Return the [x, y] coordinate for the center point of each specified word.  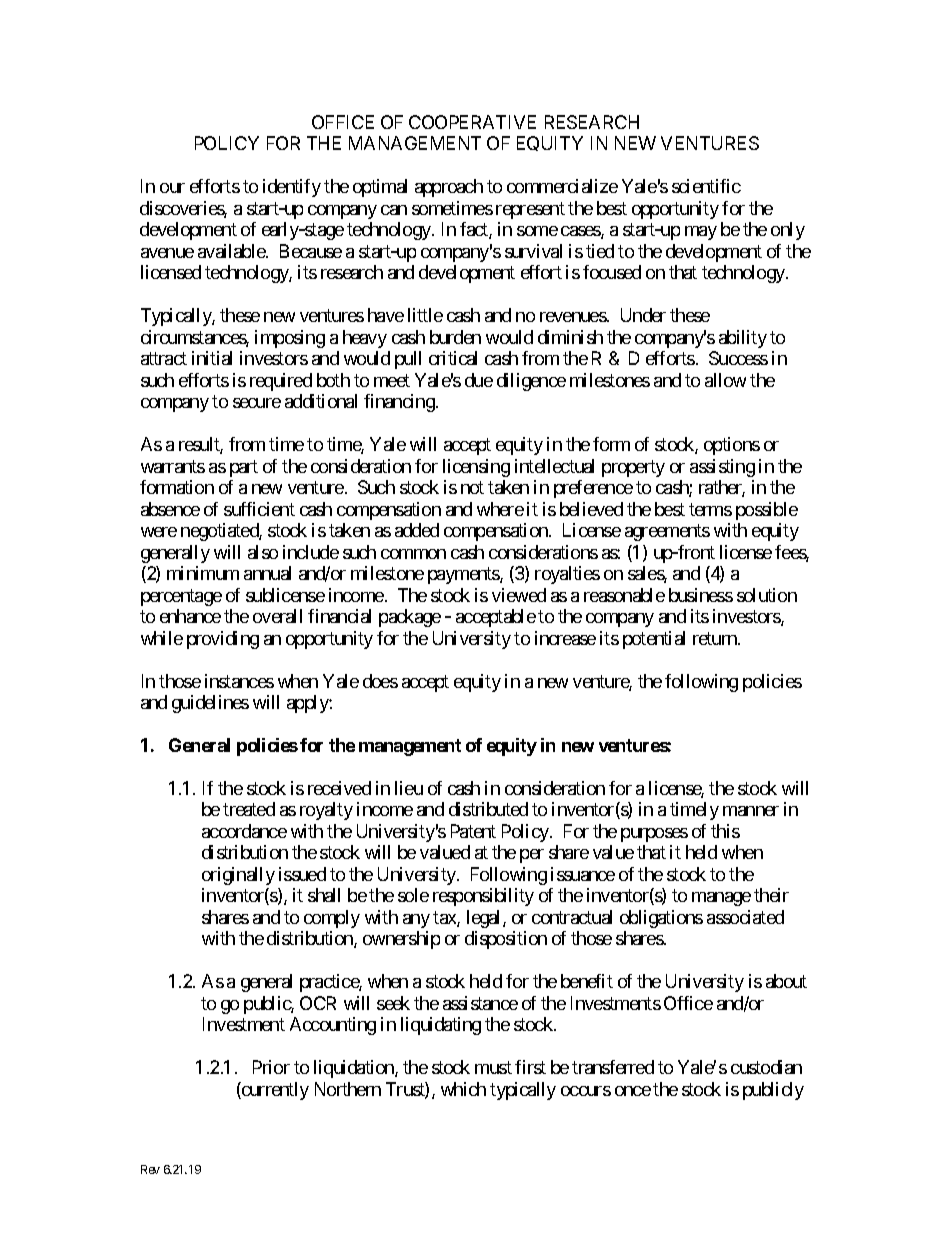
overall [277, 616]
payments [464, 575]
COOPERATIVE [472, 122]
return [716, 638]
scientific [706, 186]
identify [292, 188]
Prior [271, 1067]
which [463, 1089]
